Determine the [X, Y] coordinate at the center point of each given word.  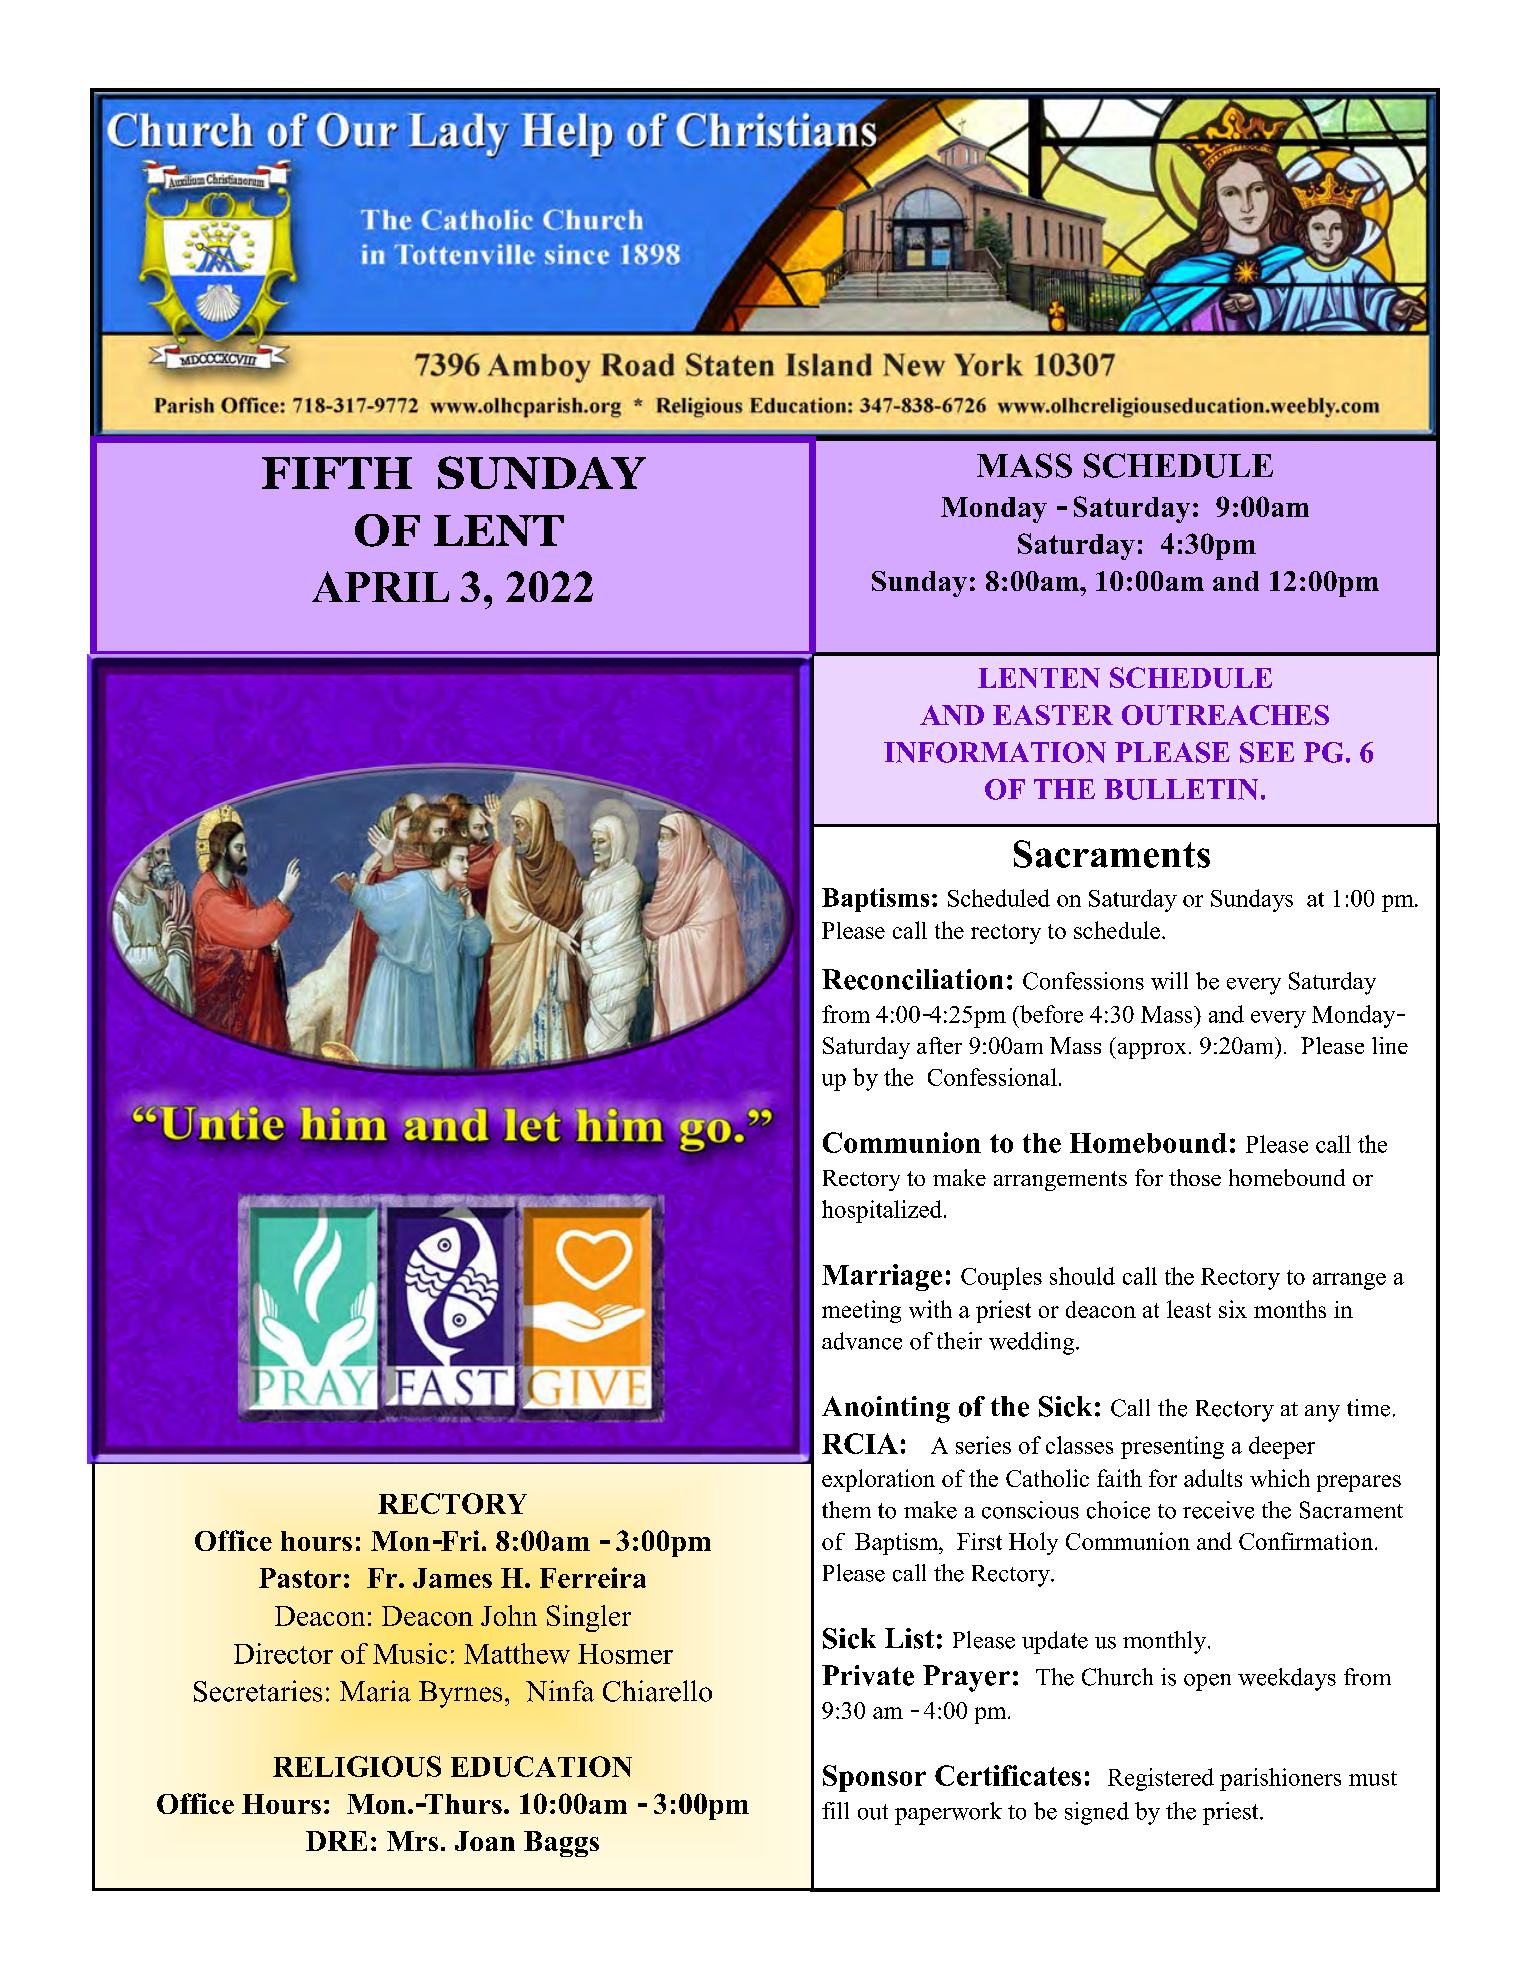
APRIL [380, 586]
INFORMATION [995, 752]
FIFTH [337, 473]
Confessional [992, 1077]
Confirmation [1307, 1541]
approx [1150, 1051]
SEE [1267, 752]
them [846, 1510]
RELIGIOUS [357, 1766]
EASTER [1053, 715]
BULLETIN [1181, 789]
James [452, 1578]
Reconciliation [912, 979]
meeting [861, 1311]
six [1233, 1309]
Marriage [882, 1277]
